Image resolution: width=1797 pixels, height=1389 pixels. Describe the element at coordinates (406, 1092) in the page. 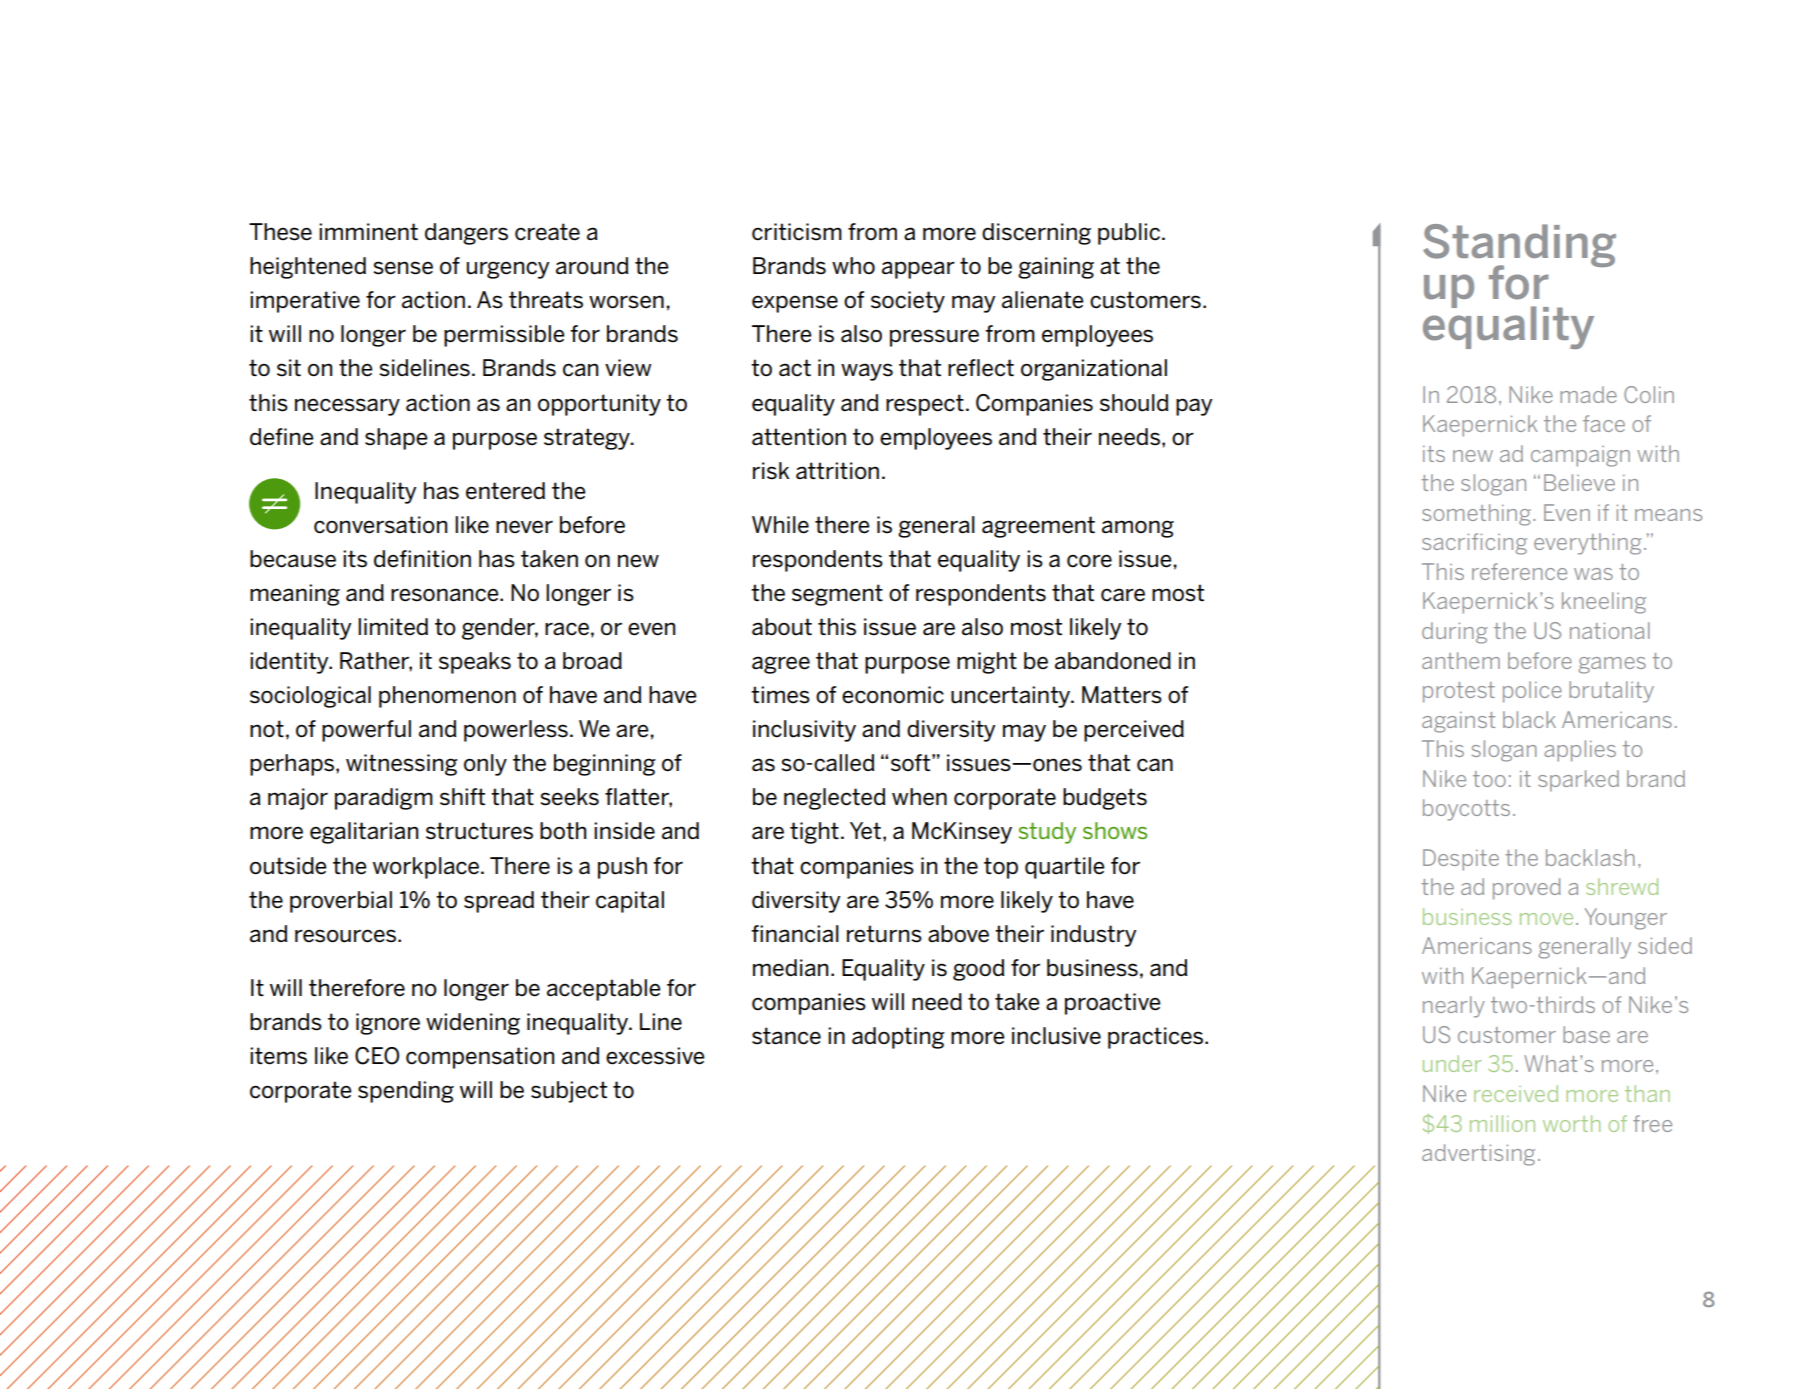

I see `spending` at that location.
